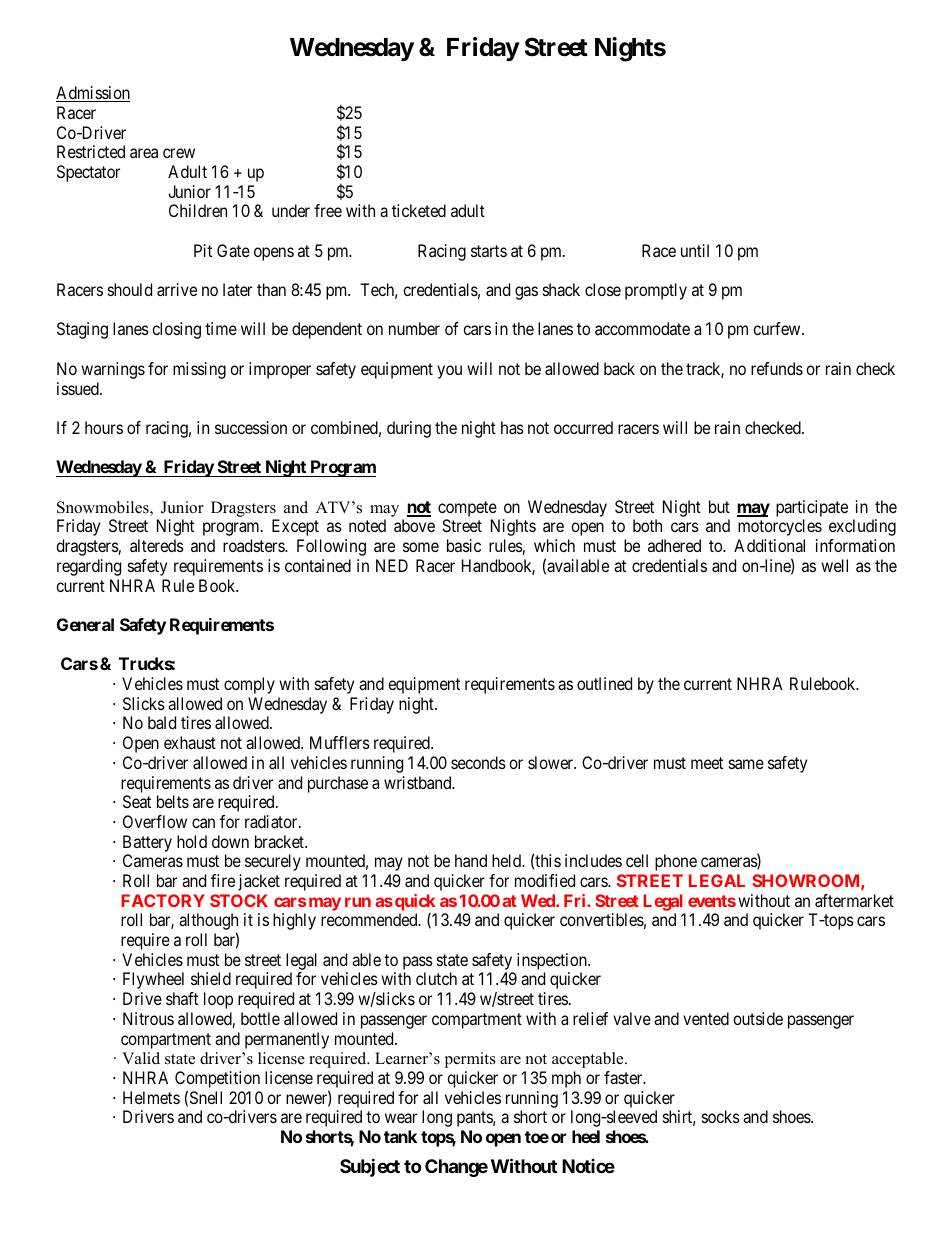 The width and height of the screenshot is (952, 1233). What do you see at coordinates (834, 565) in the screenshot?
I see `well` at bounding box center [834, 565].
